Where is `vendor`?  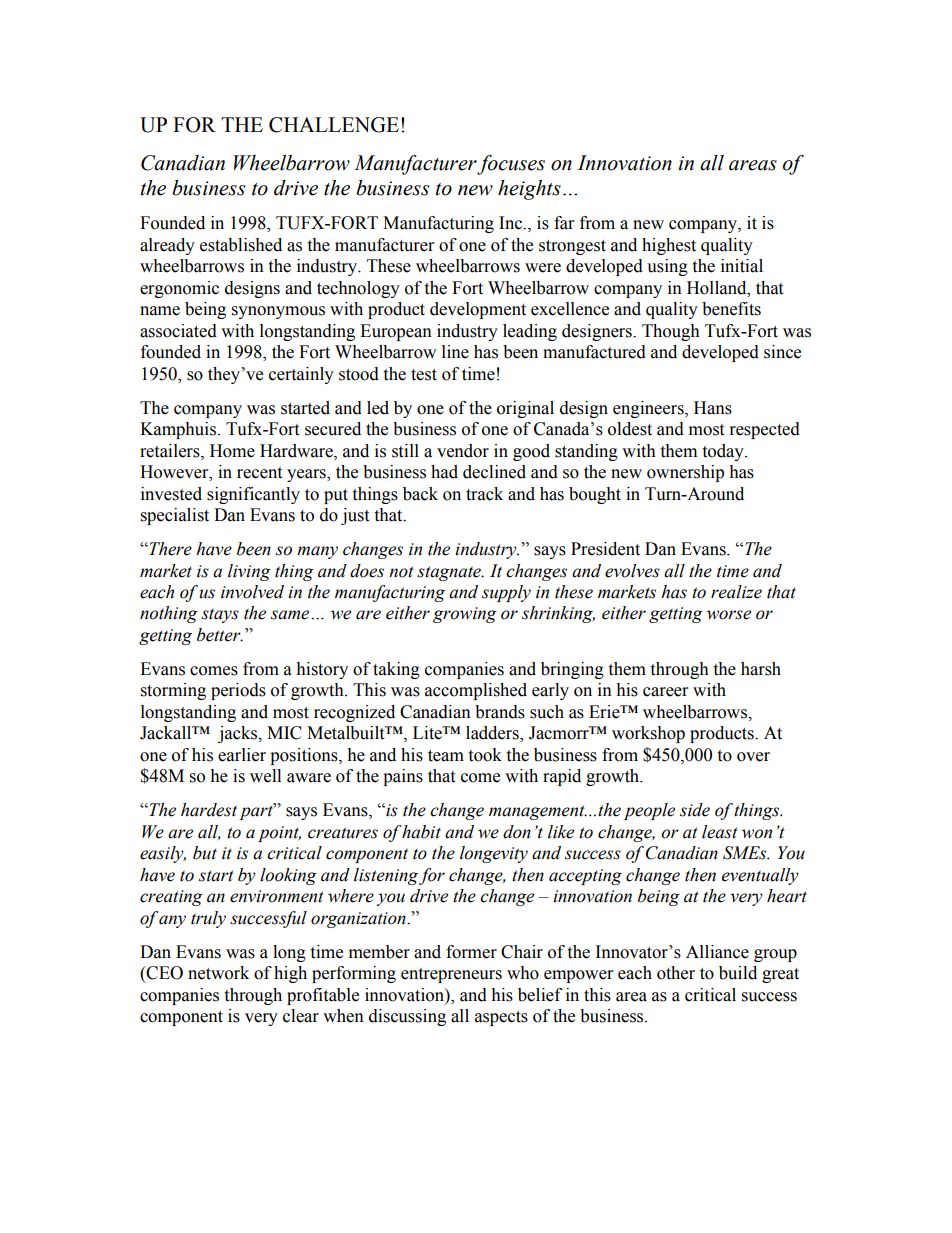 vendor is located at coordinates (463, 451).
